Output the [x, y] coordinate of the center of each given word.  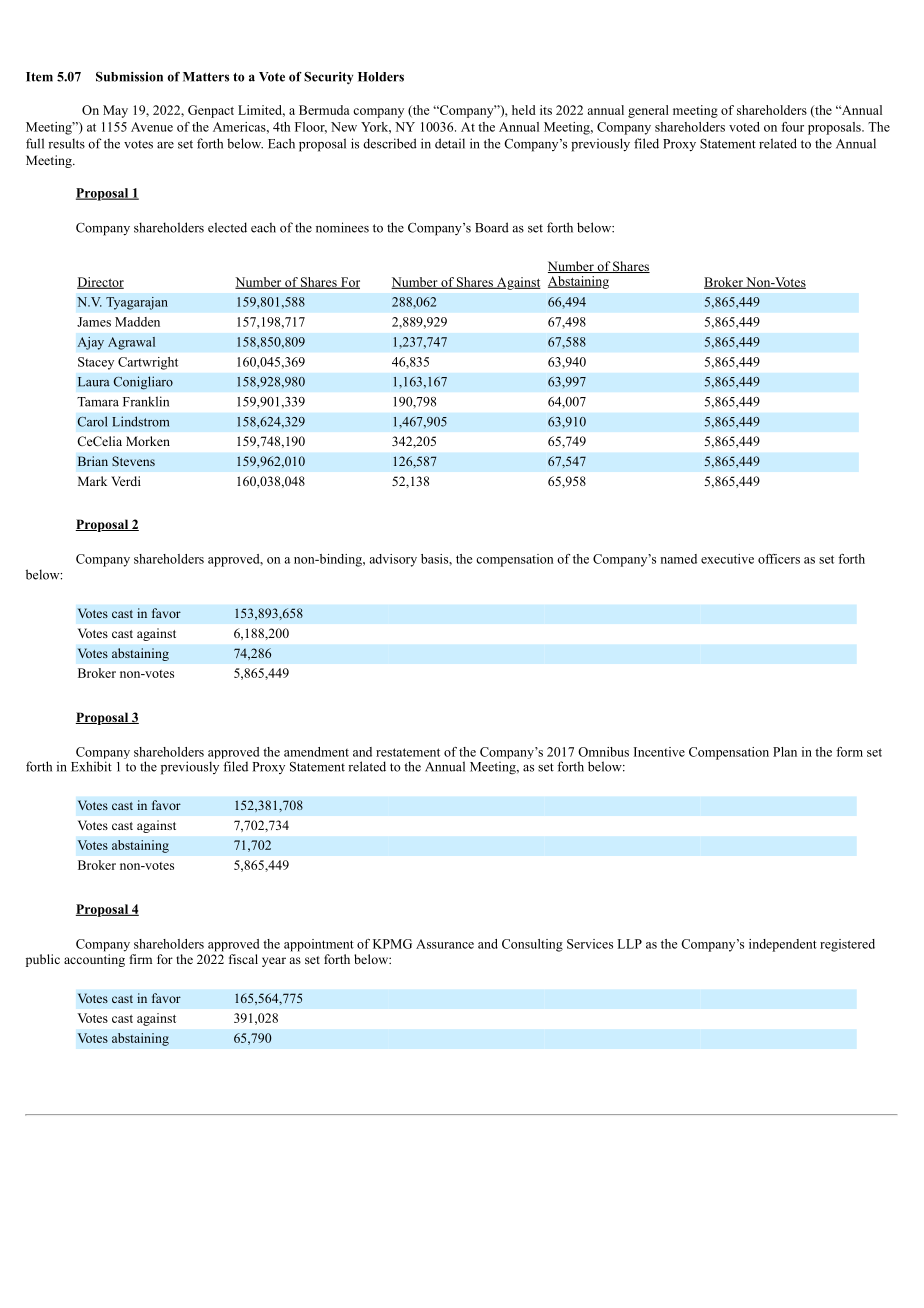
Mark [92, 481]
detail [450, 143]
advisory [393, 560]
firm [141, 959]
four [792, 127]
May [115, 111]
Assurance [445, 944]
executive [727, 559]
